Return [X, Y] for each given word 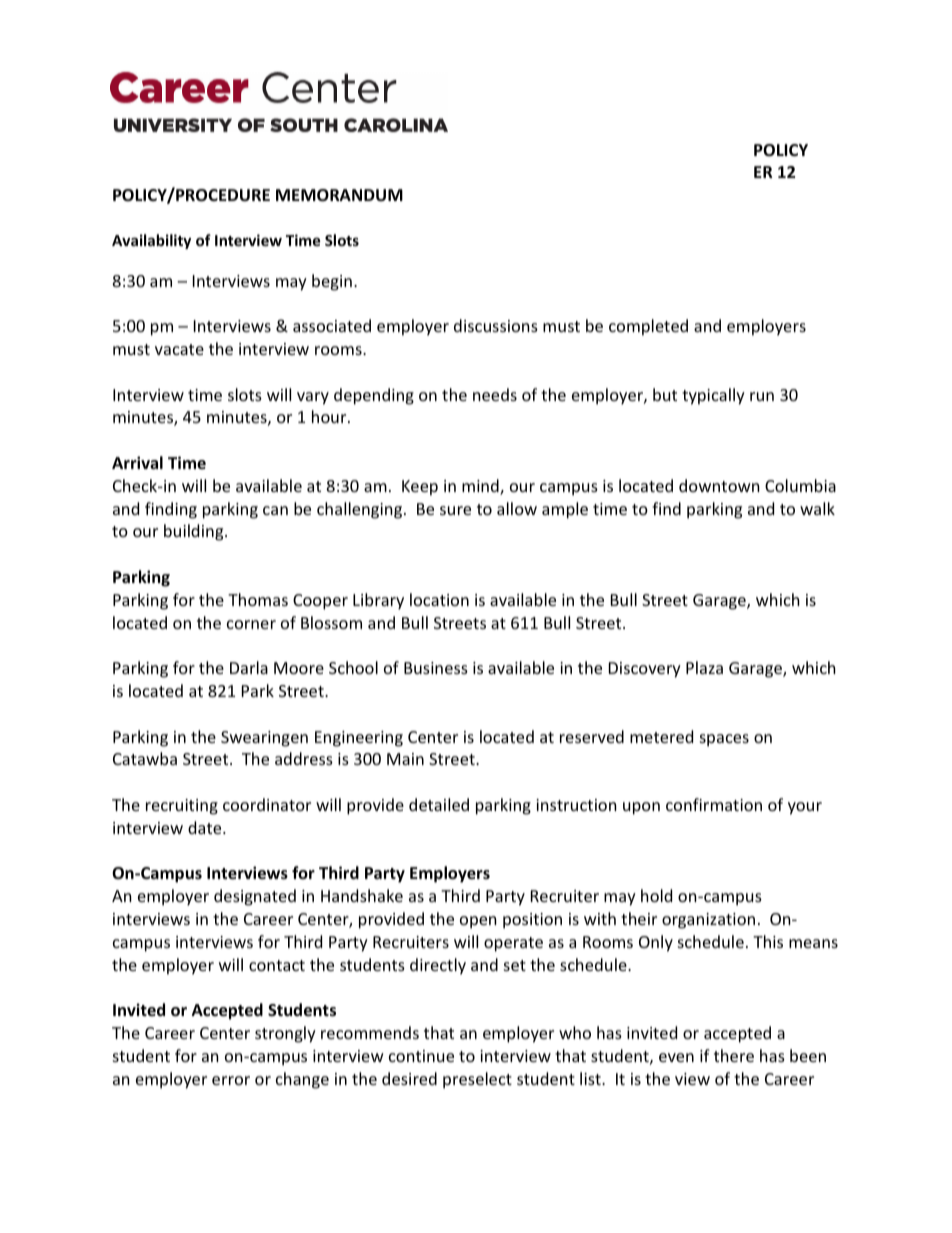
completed [648, 327]
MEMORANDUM [339, 195]
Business [436, 668]
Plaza [704, 667]
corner [251, 624]
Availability [151, 241]
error [231, 1080]
